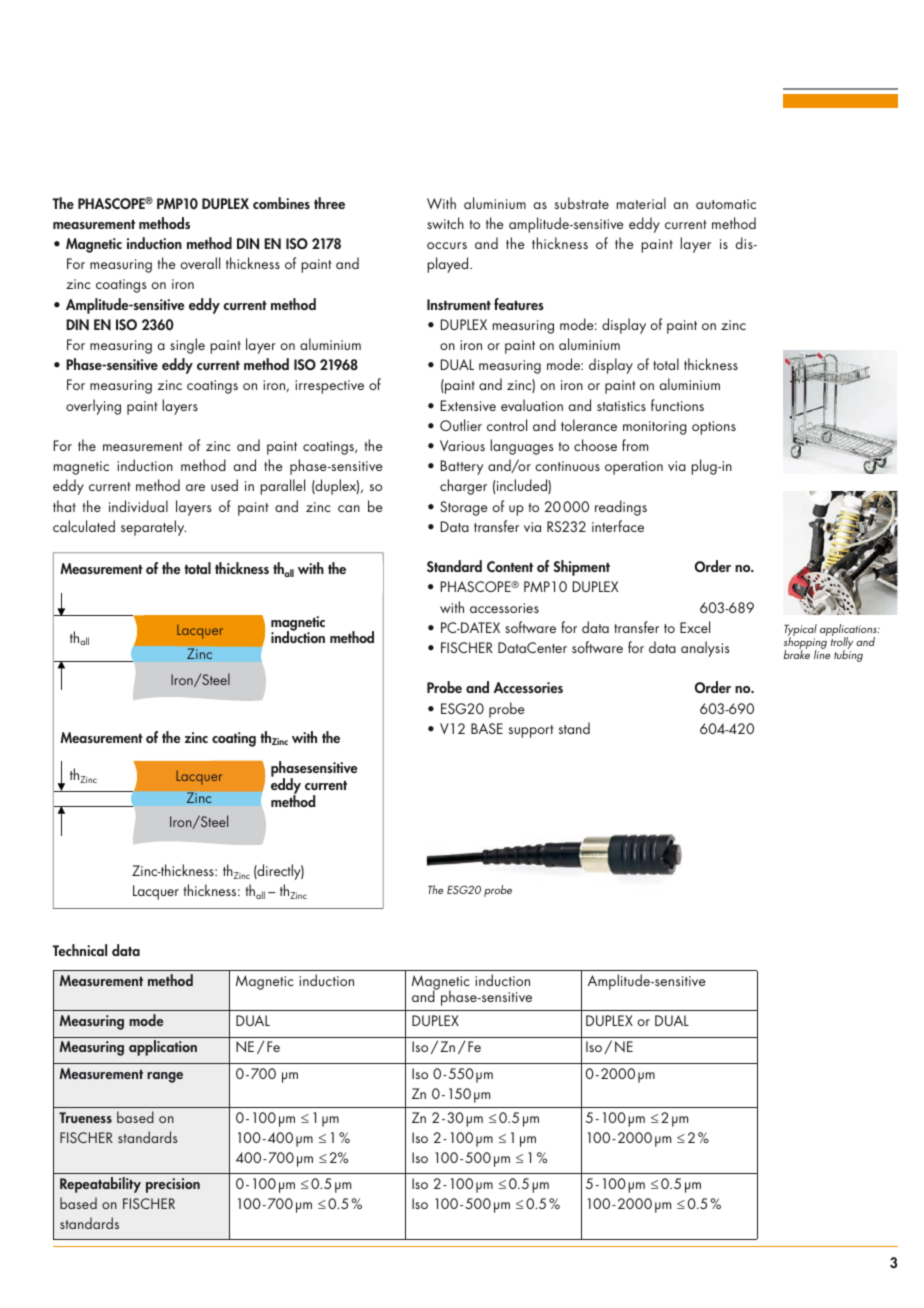  Describe the element at coordinates (705, 649) in the screenshot. I see `analysis` at that location.
